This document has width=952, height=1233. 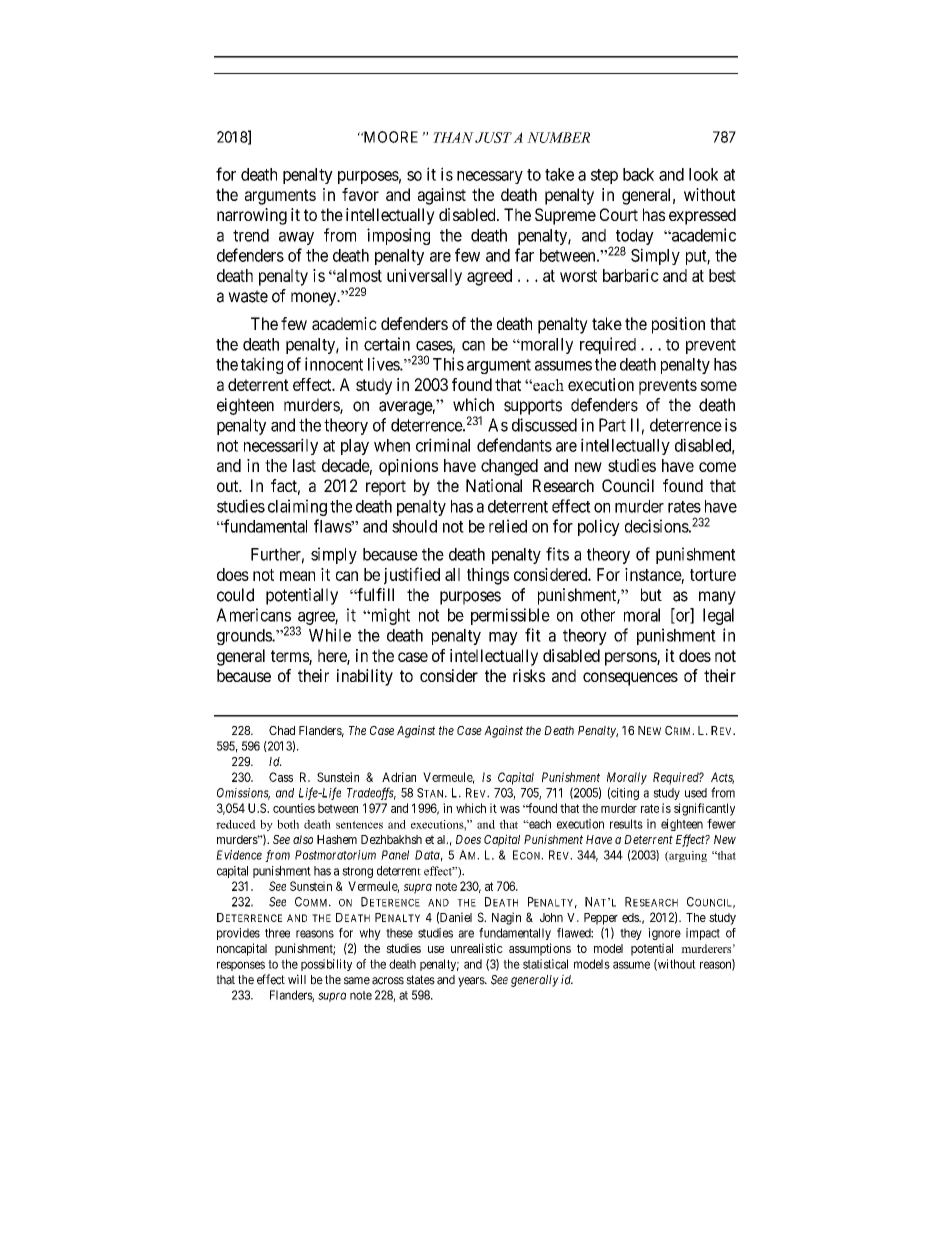 I want to click on back, so click(x=638, y=174).
